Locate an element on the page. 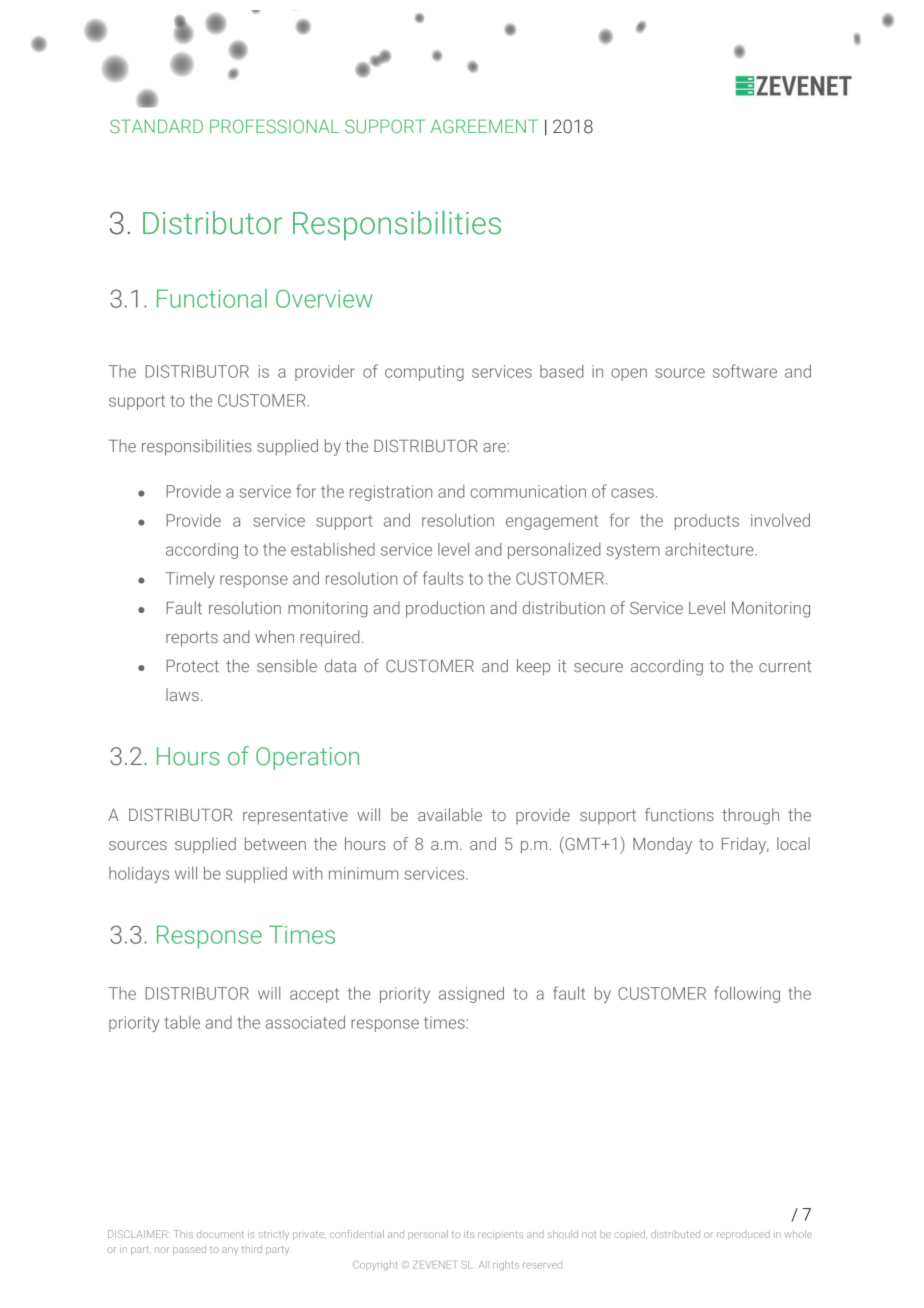  AGREEMENT is located at coordinates (484, 126).
